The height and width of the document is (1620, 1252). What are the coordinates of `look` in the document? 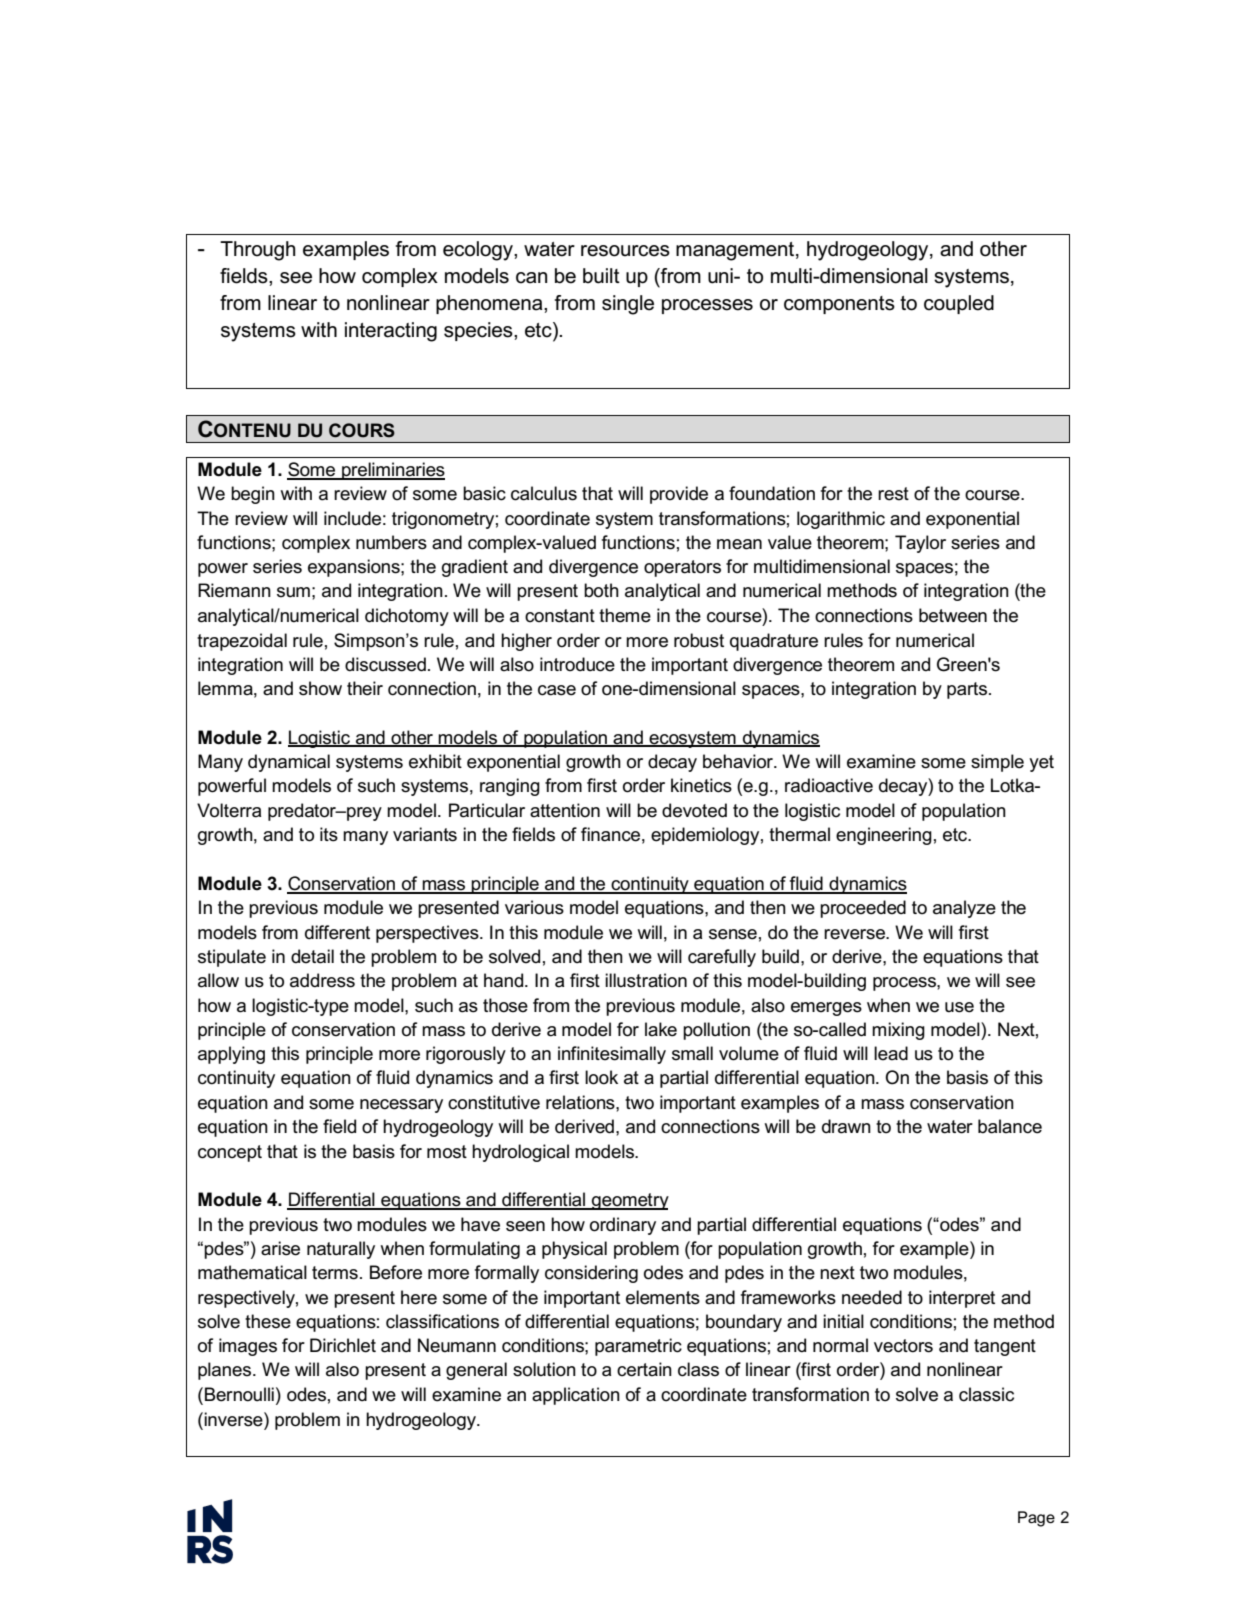 It's located at (601, 1077).
